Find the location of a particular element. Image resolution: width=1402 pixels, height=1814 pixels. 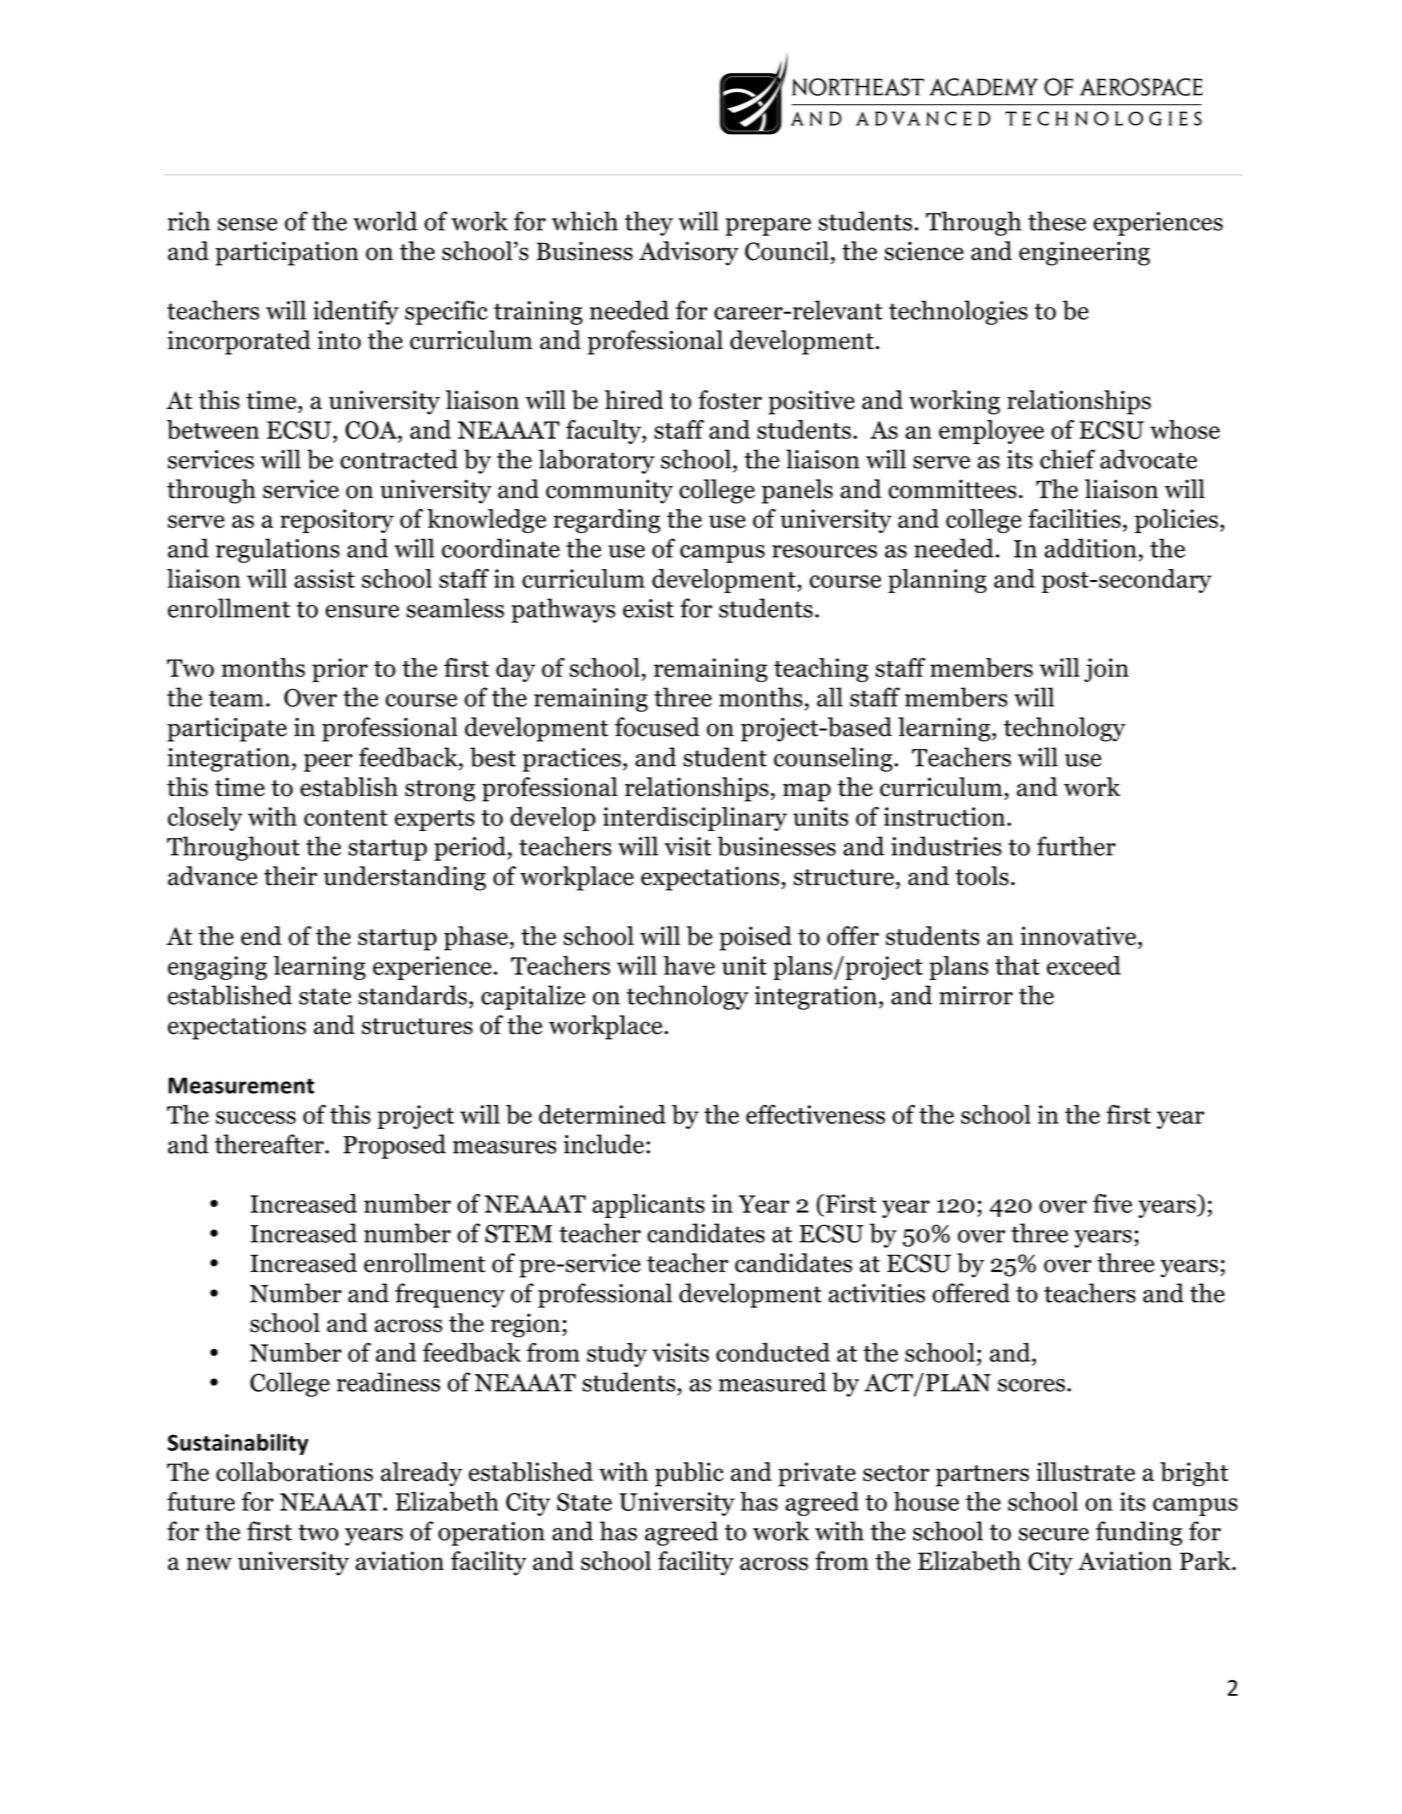

collaborations is located at coordinates (294, 1472).
